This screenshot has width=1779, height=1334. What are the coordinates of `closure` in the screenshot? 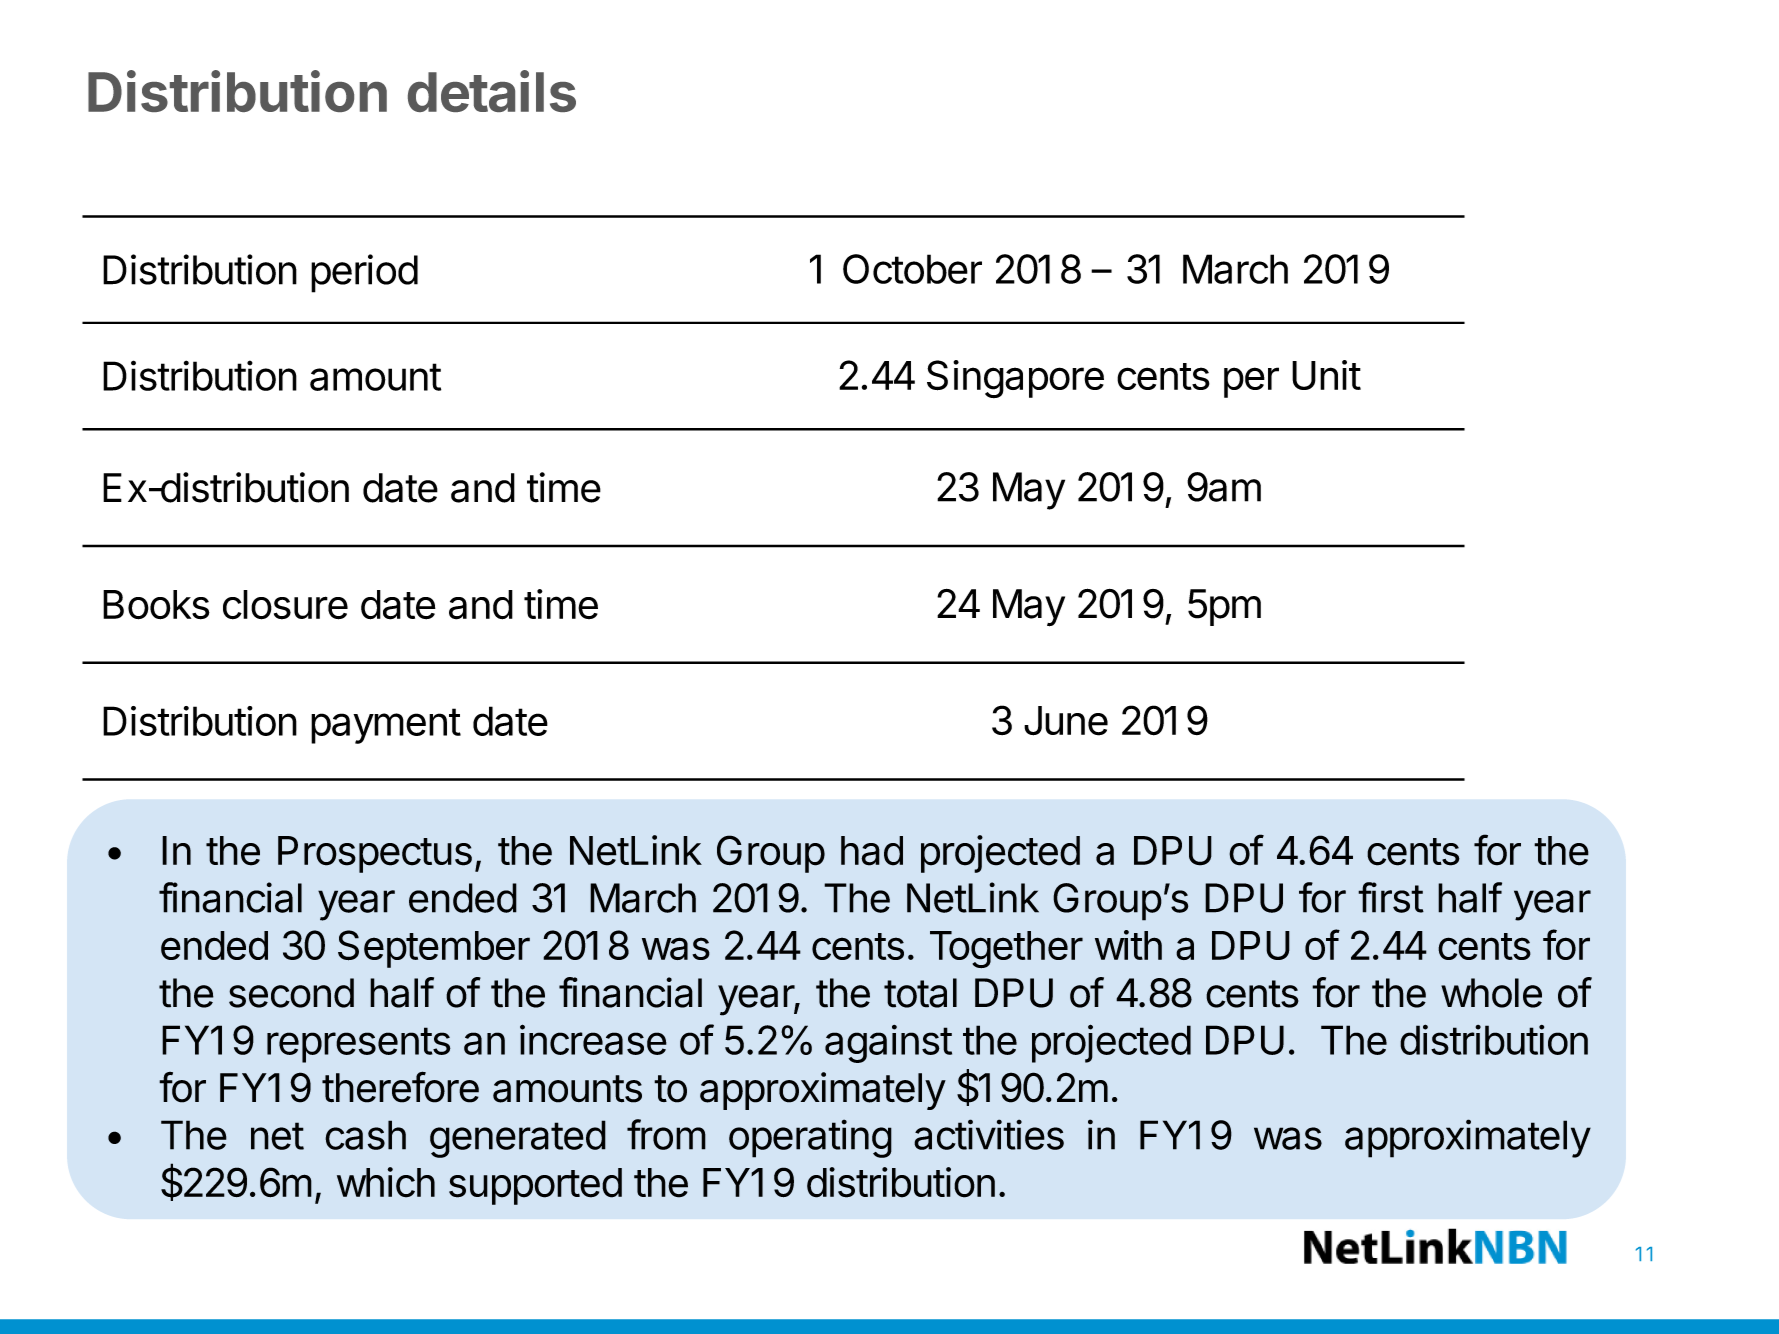 It's located at (285, 605).
